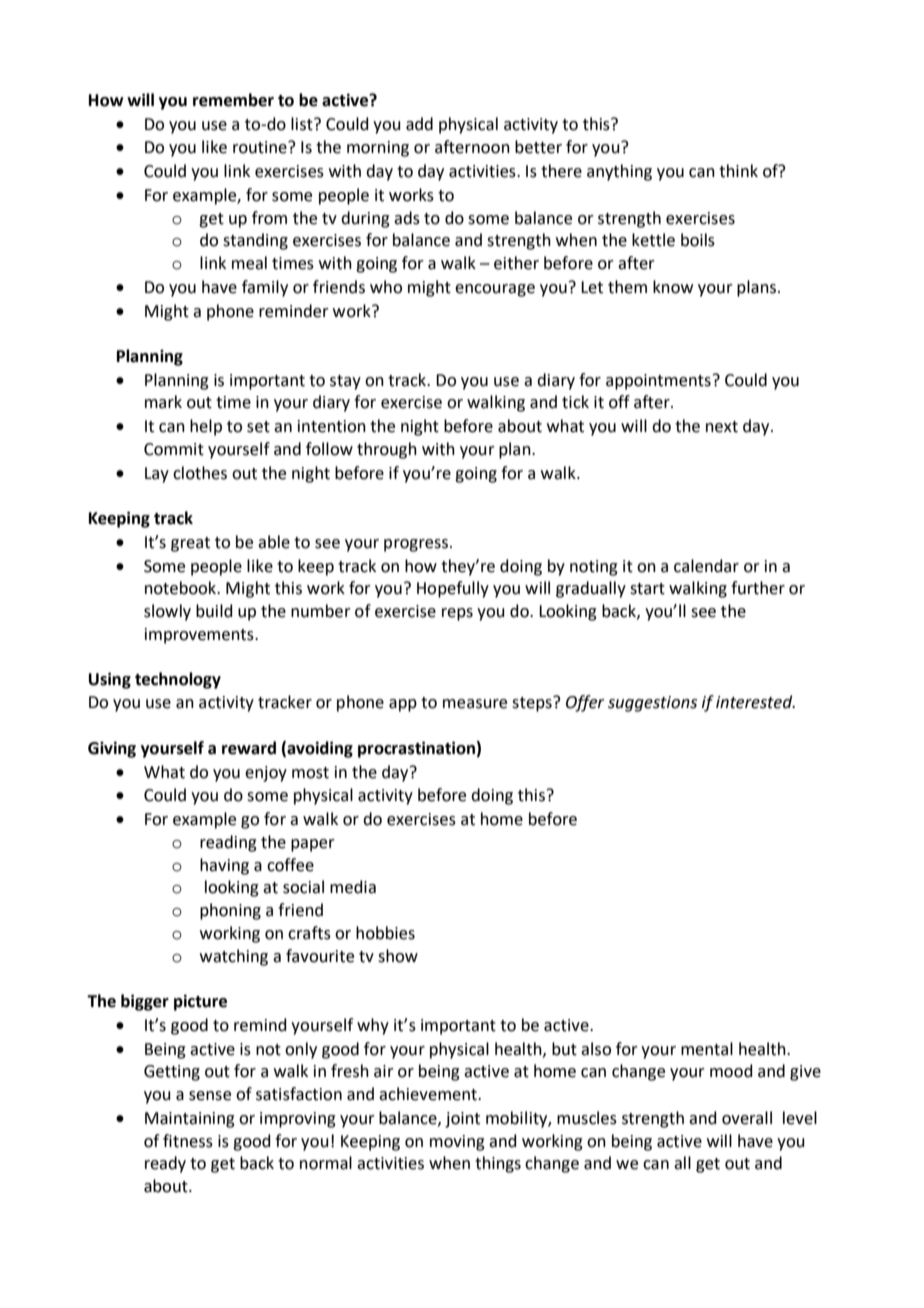 Image resolution: width=924 pixels, height=1308 pixels. I want to click on reading, so click(228, 843).
